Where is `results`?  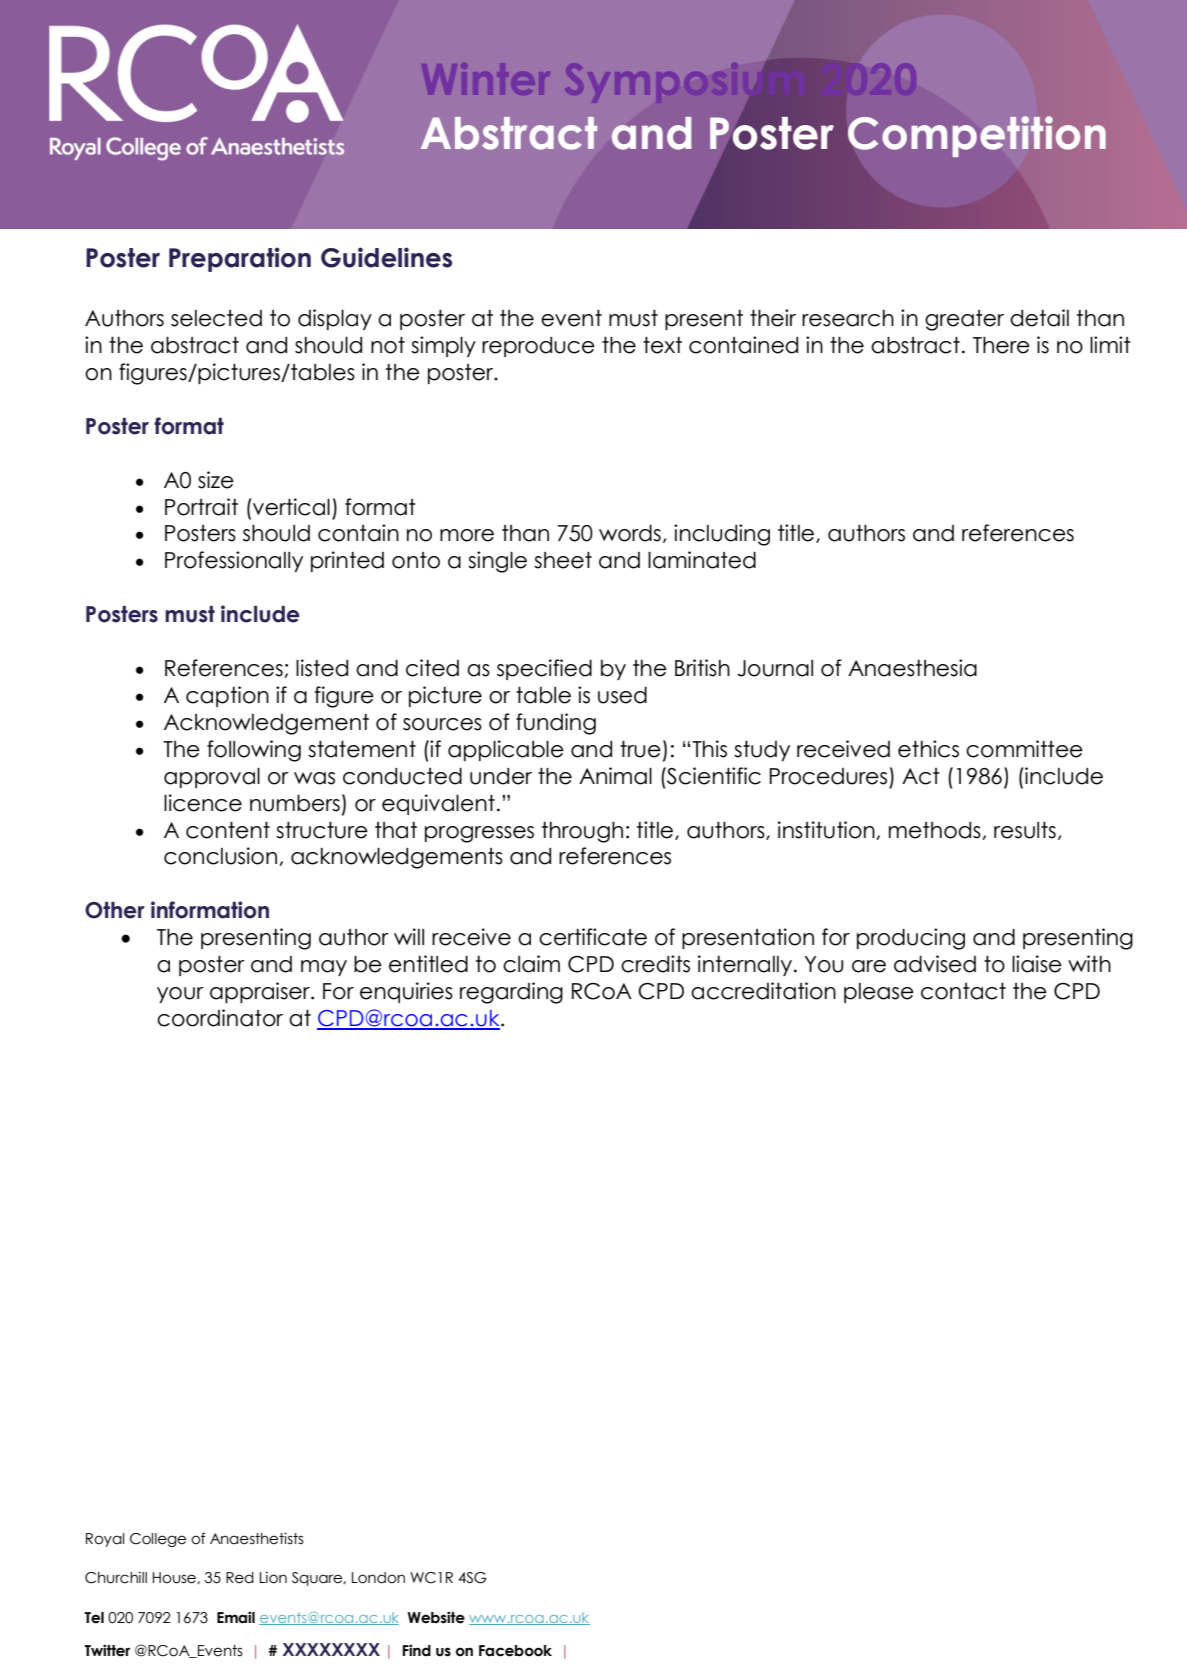 results is located at coordinates (1025, 830).
